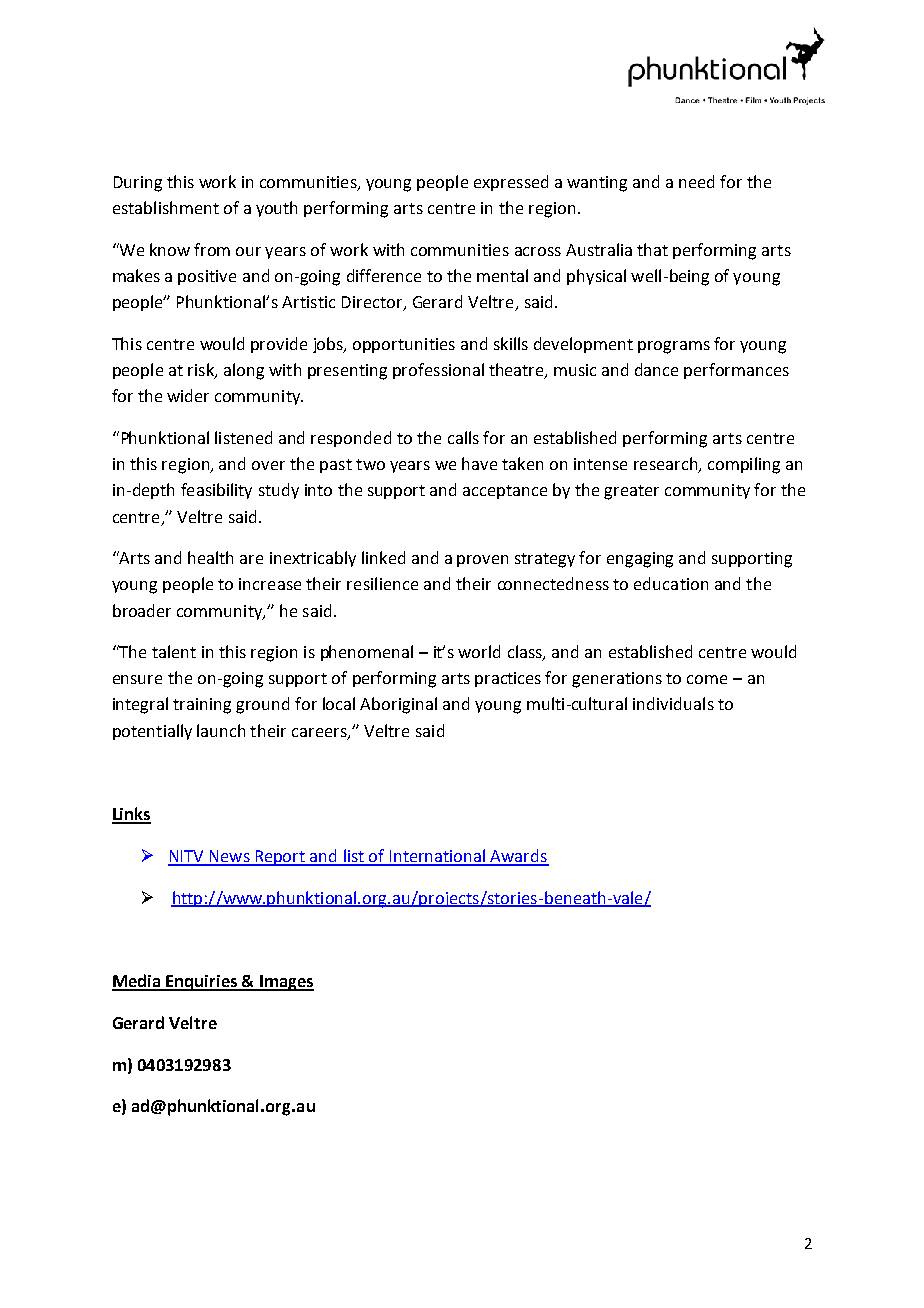 The image size is (924, 1308). I want to click on education, so click(671, 583).
